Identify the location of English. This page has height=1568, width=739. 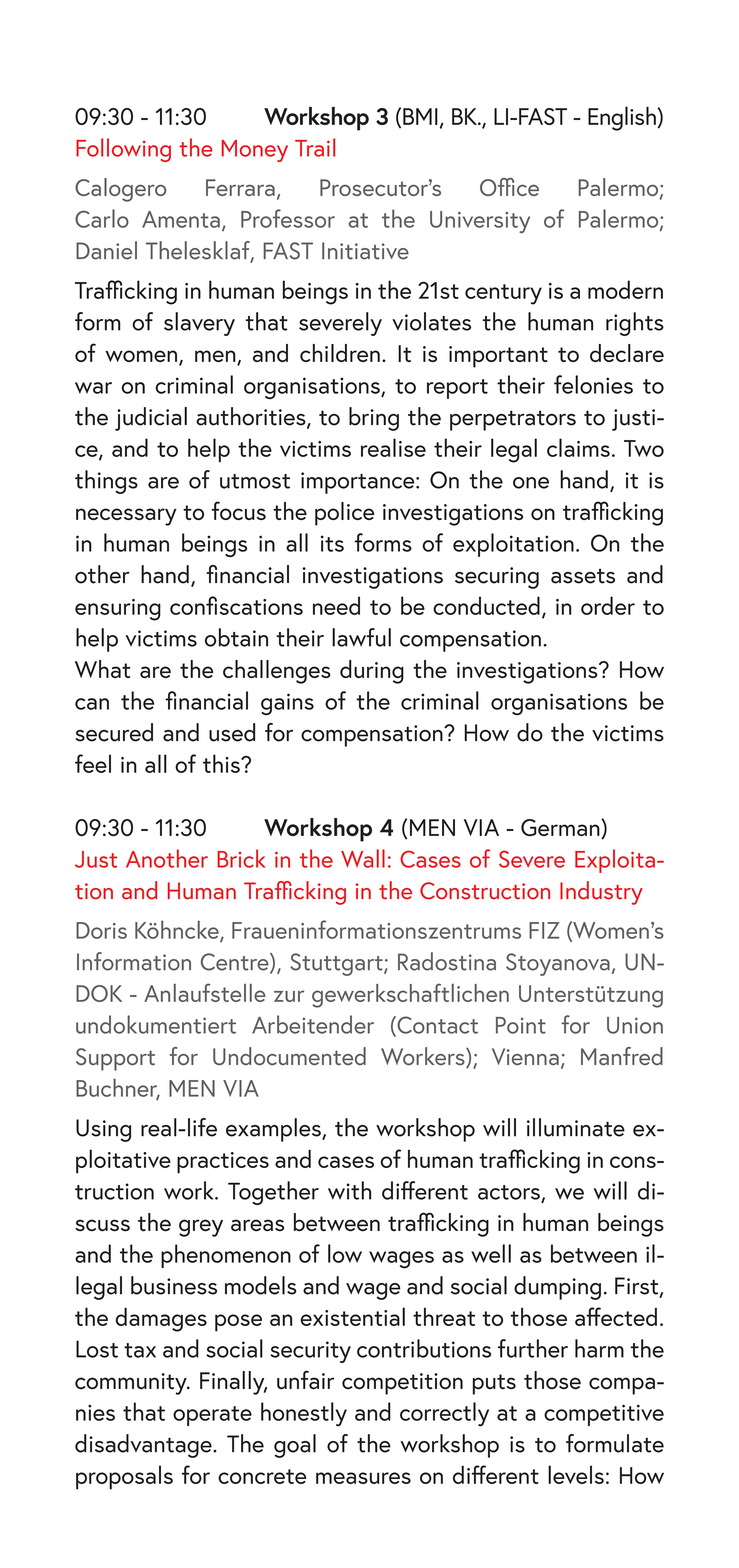
(622, 118).
